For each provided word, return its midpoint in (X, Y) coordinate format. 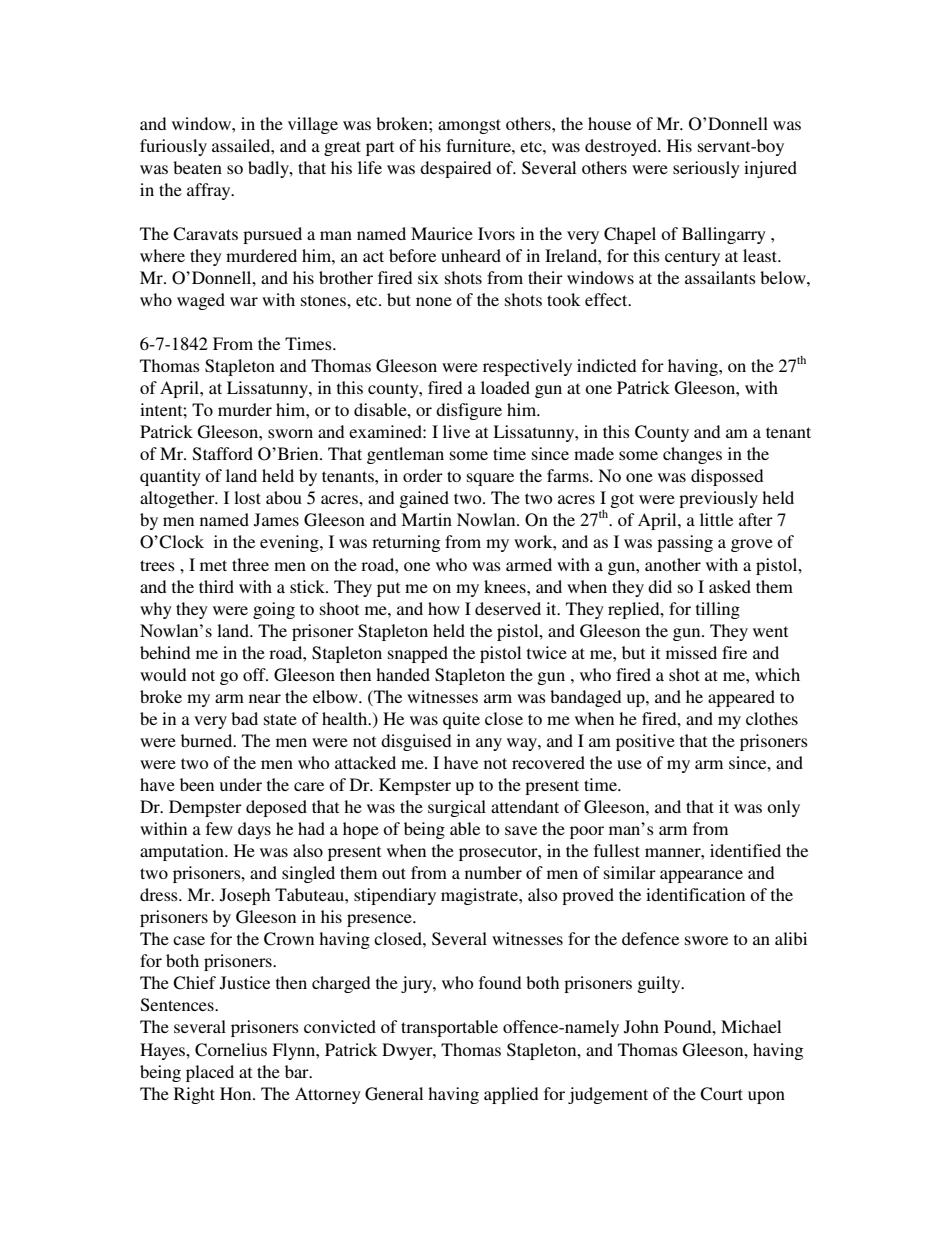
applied (511, 1095)
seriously (706, 169)
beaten (197, 167)
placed (210, 1073)
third (216, 586)
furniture (479, 145)
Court (721, 1094)
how (444, 608)
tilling (718, 610)
